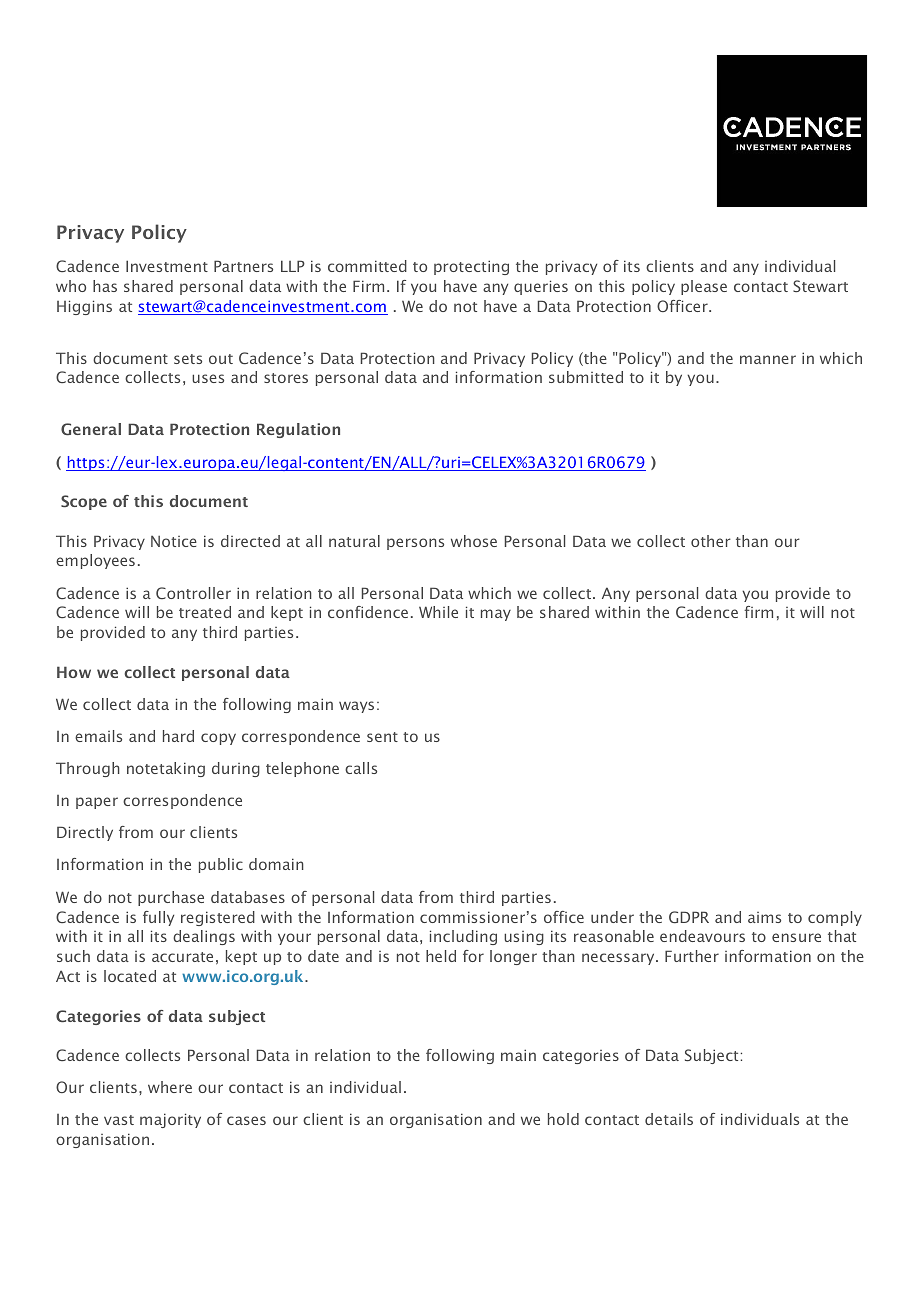 The width and height of the document is (924, 1308). Describe the element at coordinates (84, 307) in the document. I see `Higgins` at that location.
